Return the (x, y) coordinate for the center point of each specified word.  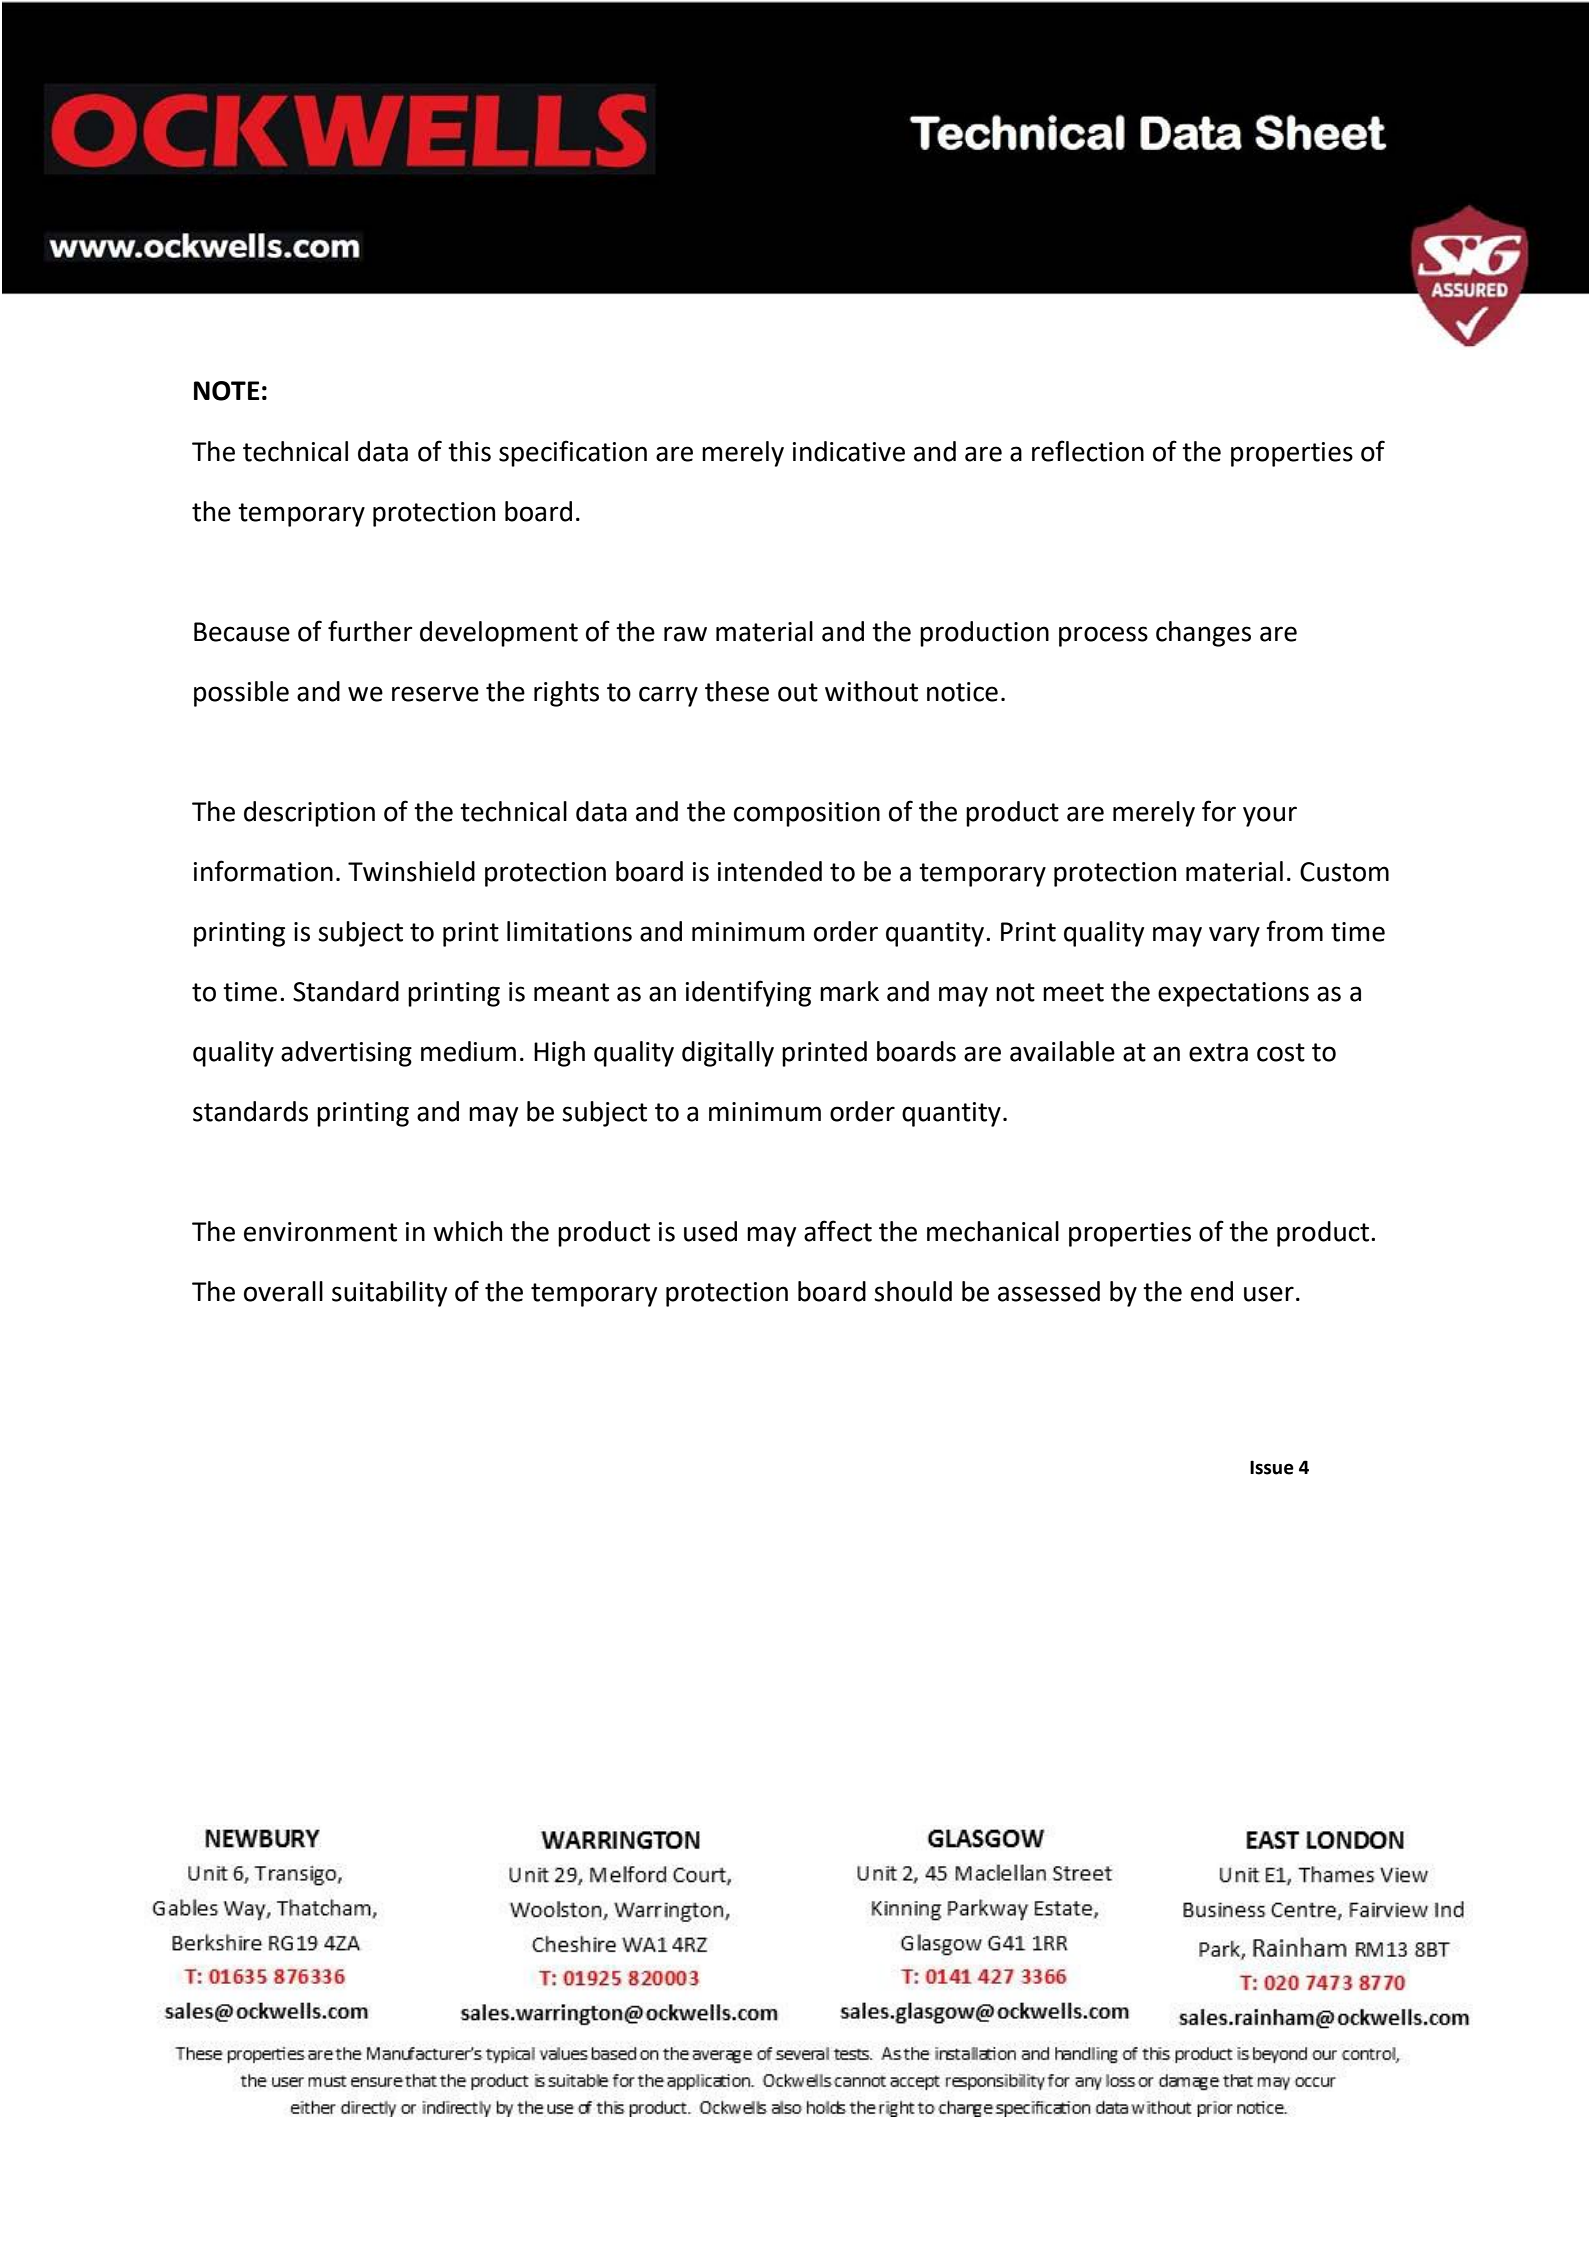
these (737, 691)
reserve (435, 694)
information (263, 871)
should (913, 1291)
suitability (389, 1294)
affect (838, 1231)
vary (1234, 936)
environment (320, 1232)
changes (1203, 634)
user (1269, 1294)
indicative (849, 451)
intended (770, 871)
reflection (1088, 451)
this (469, 451)
